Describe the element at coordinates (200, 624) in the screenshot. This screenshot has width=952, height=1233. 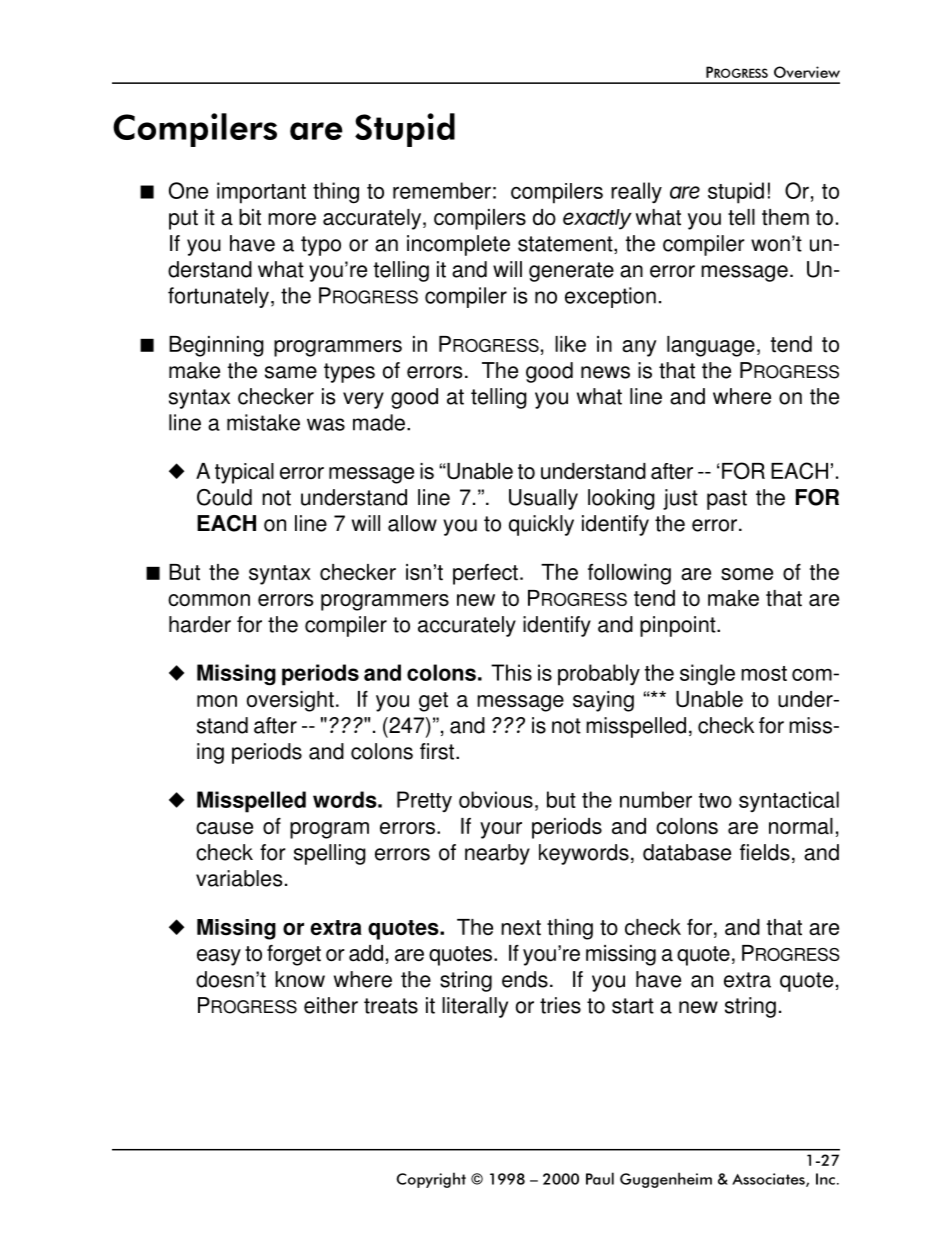
I see `harder` at that location.
